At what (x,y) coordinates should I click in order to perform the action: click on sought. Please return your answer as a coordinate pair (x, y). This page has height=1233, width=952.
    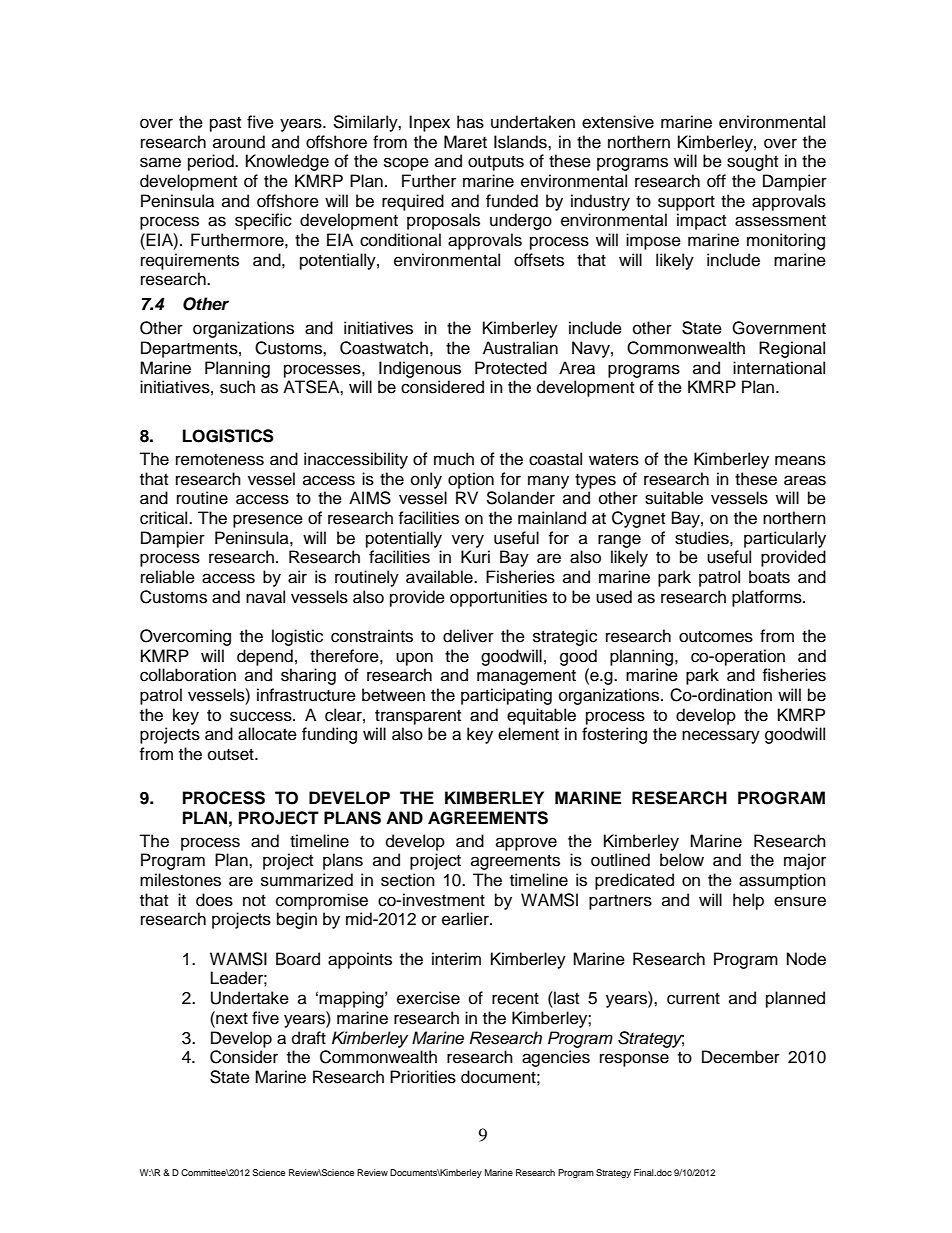
    Looking at the image, I should click on (752, 162).
